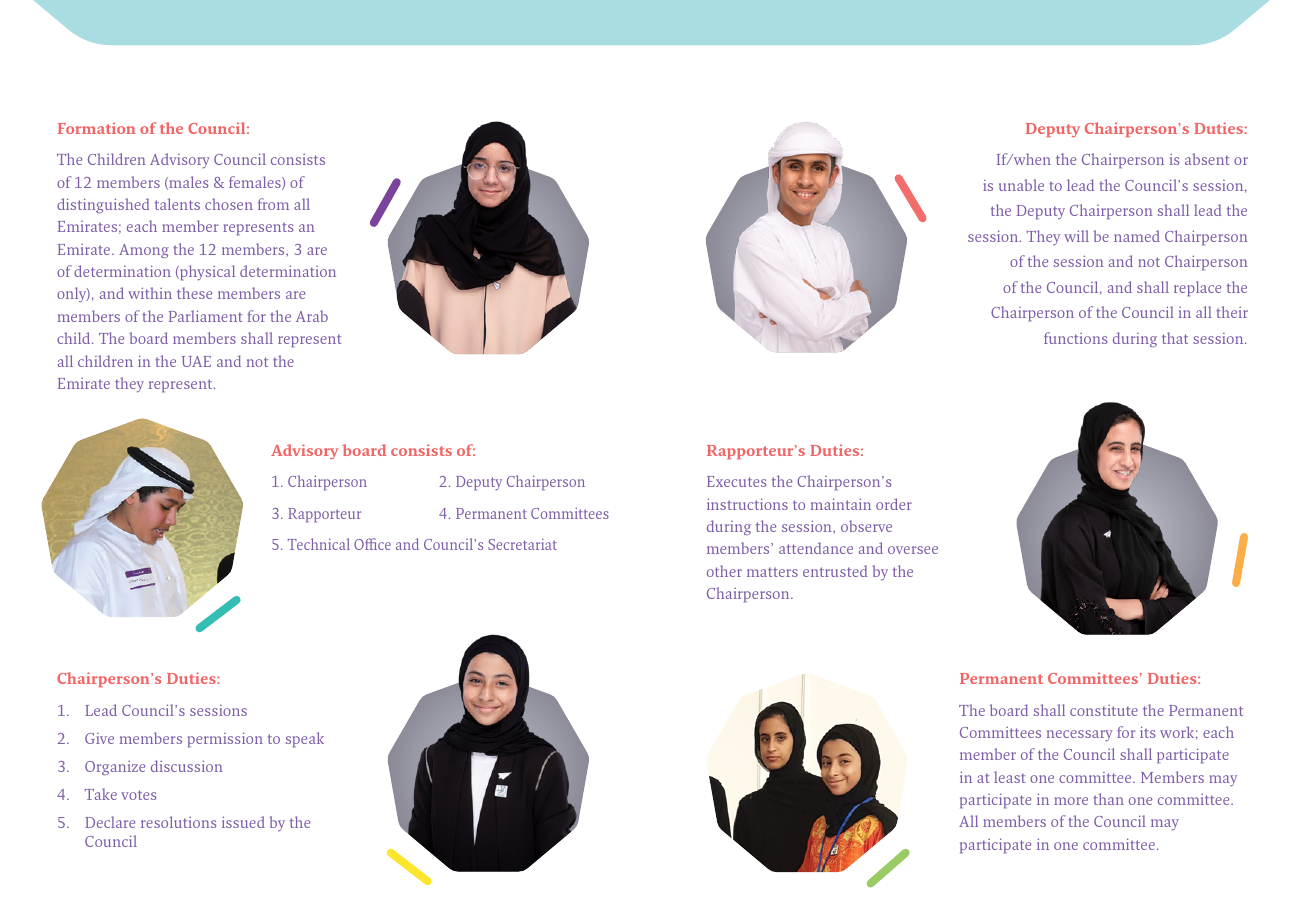 The image size is (1303, 924). I want to click on order, so click(894, 504).
